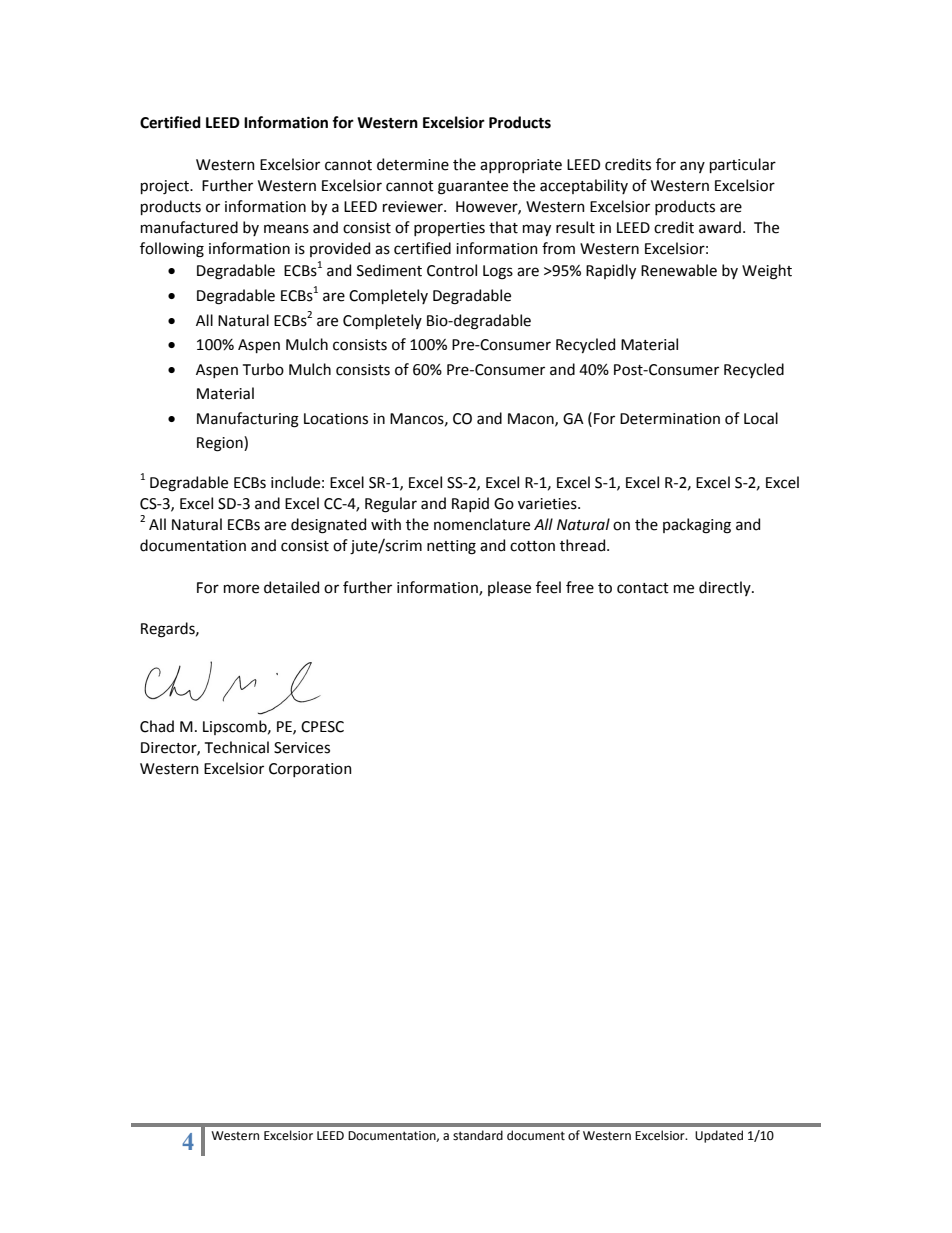 This screenshot has height=1233, width=952. Describe the element at coordinates (478, 1135) in the screenshot. I see `standard` at that location.
